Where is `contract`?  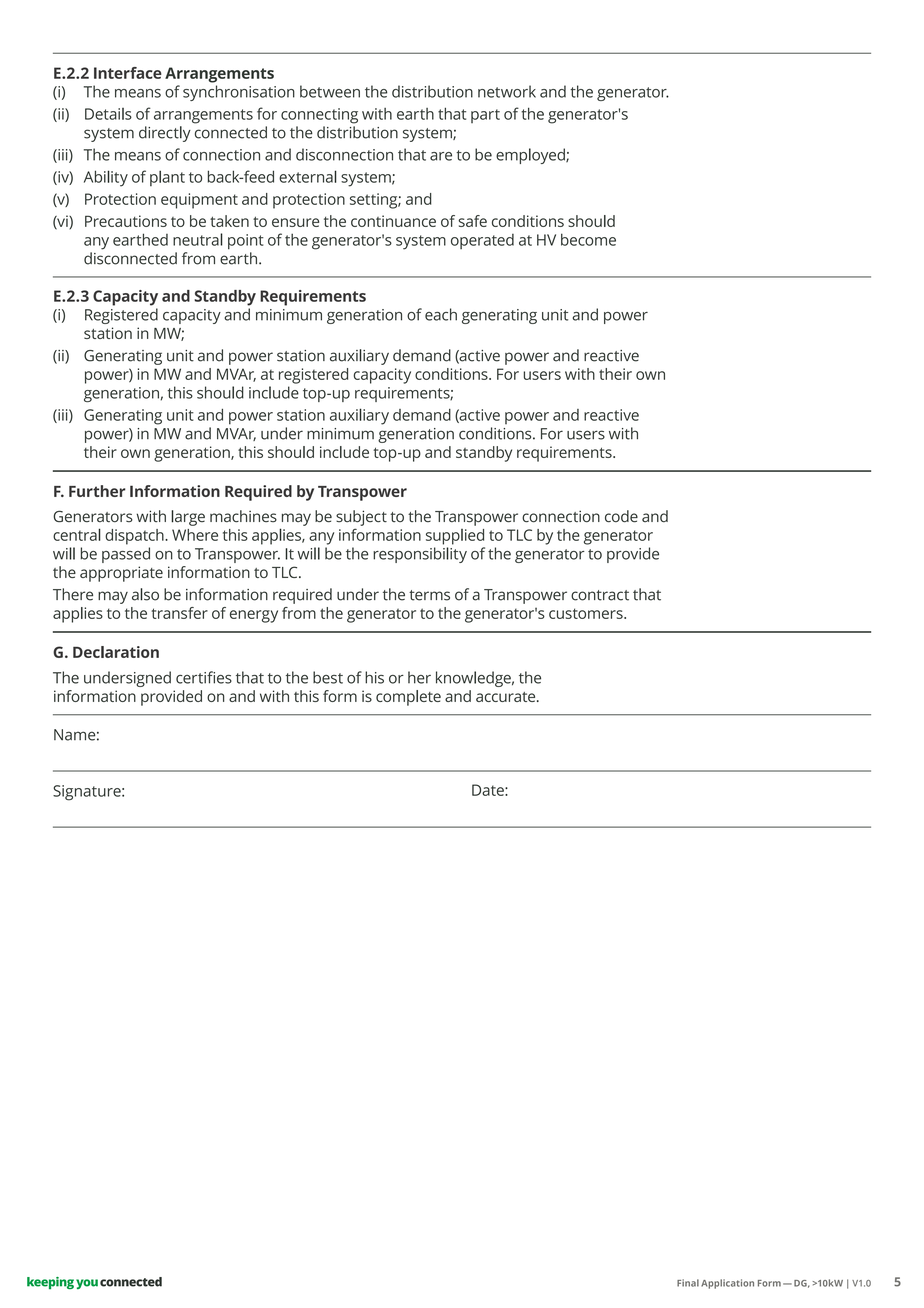
contract is located at coordinates (600, 595).
